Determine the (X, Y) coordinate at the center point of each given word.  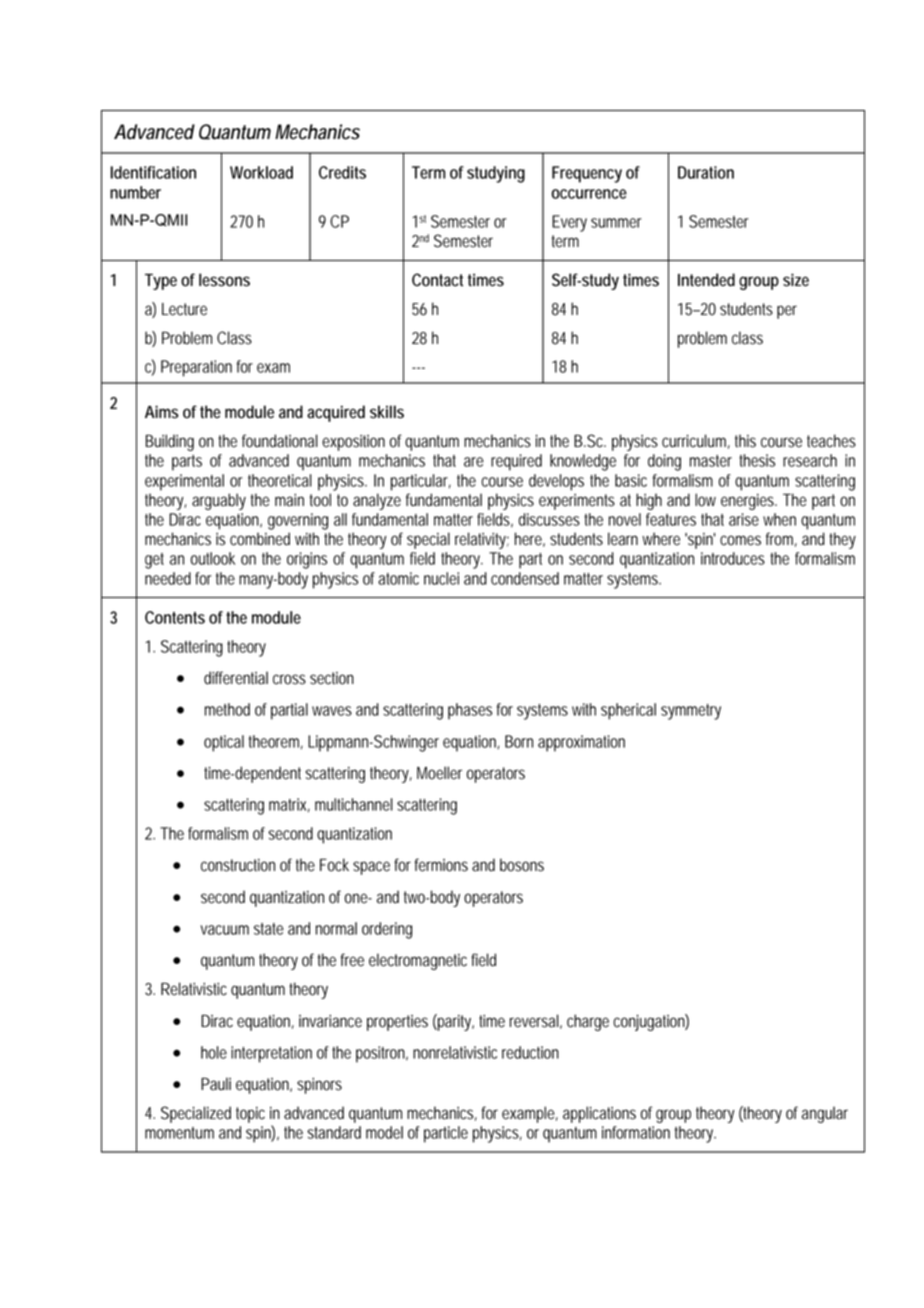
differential (236, 678)
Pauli (216, 1084)
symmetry (691, 712)
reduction (530, 1052)
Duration (706, 172)
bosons (522, 865)
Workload (261, 172)
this (745, 441)
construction (238, 865)
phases (470, 711)
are (474, 462)
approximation (581, 743)
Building (170, 442)
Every (569, 223)
